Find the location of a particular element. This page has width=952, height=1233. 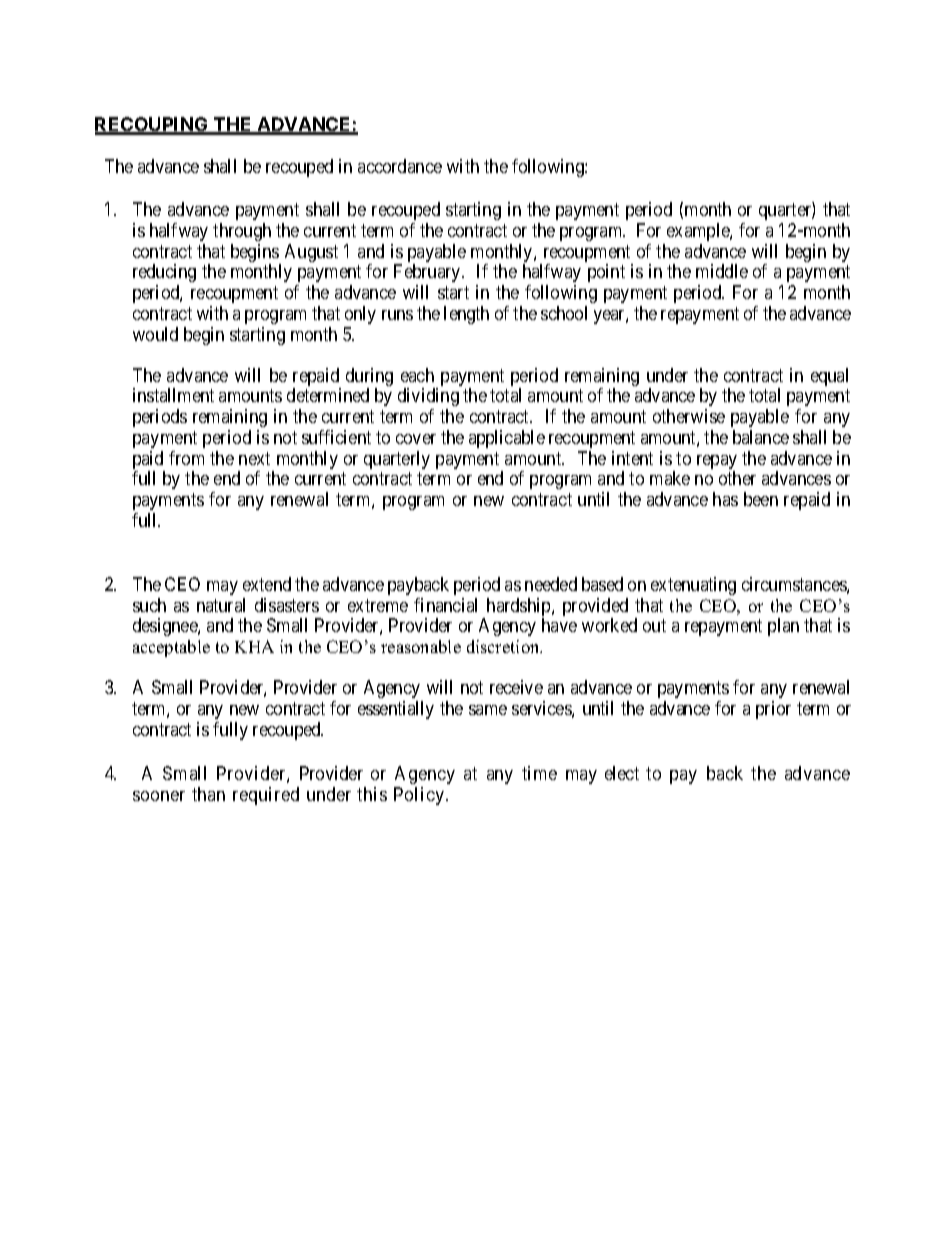

middle is located at coordinates (722, 271).
